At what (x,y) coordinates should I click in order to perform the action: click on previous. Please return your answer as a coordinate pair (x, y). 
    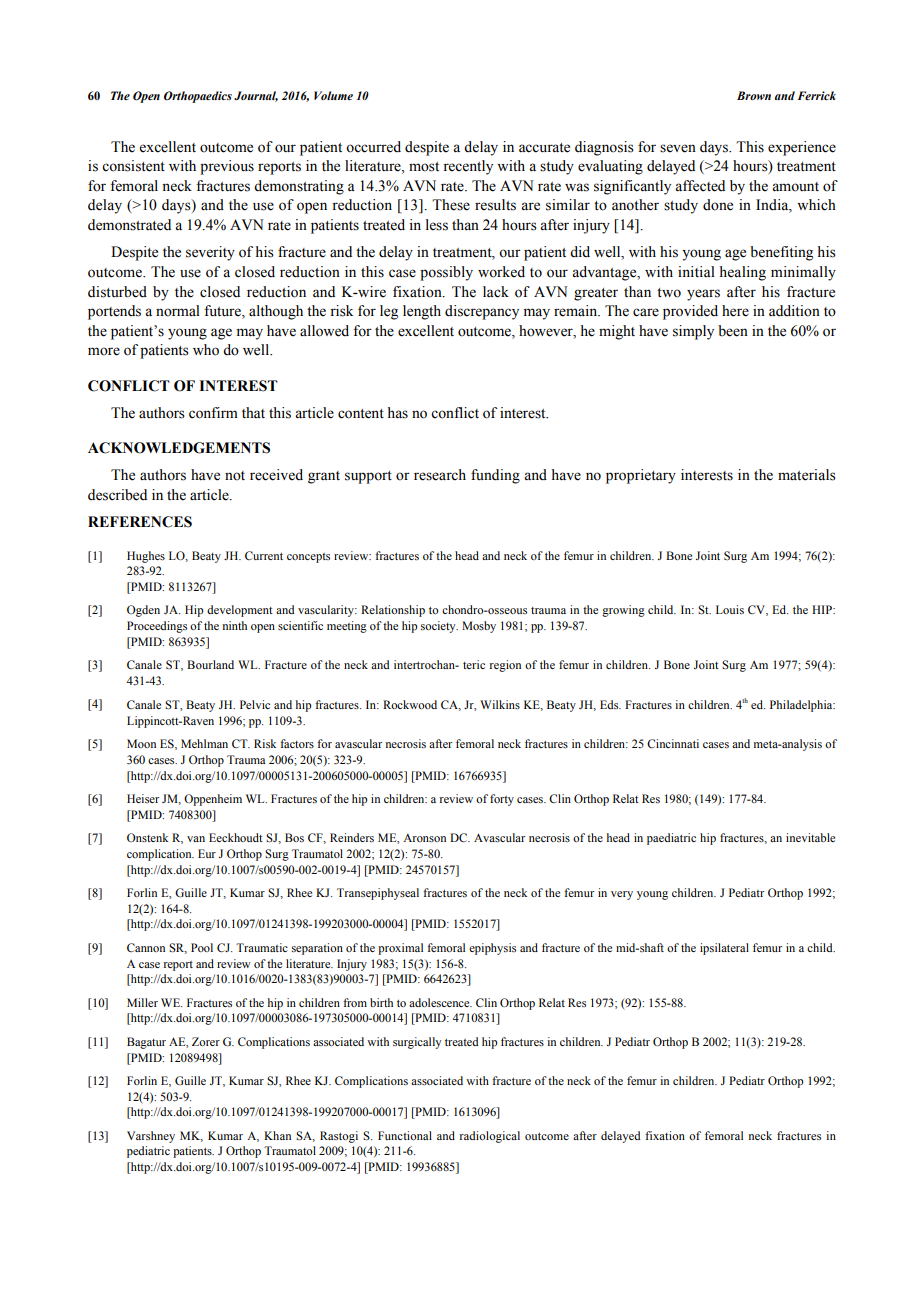
    Looking at the image, I should click on (227, 167).
